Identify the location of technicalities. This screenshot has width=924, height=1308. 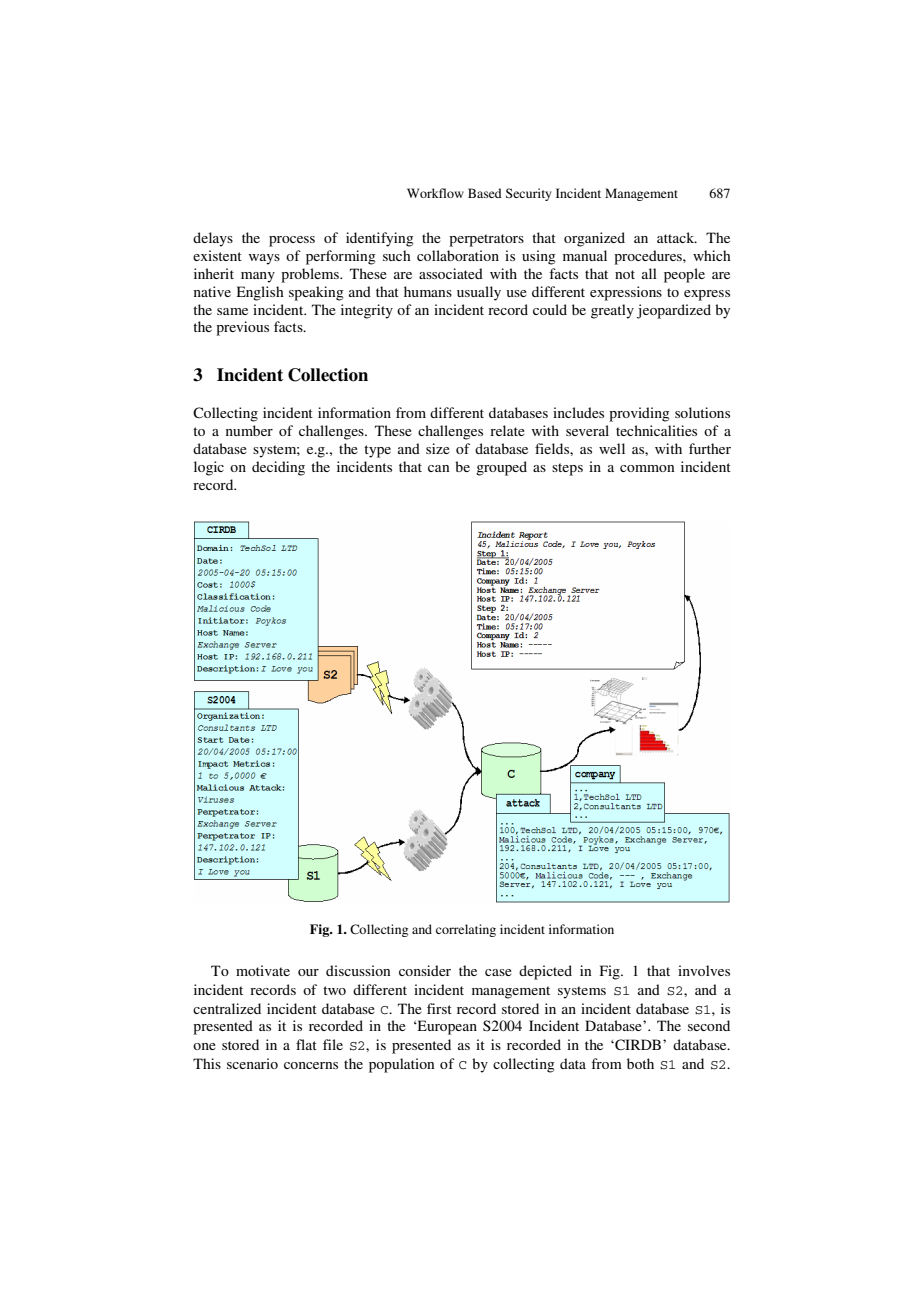
(656, 430).
